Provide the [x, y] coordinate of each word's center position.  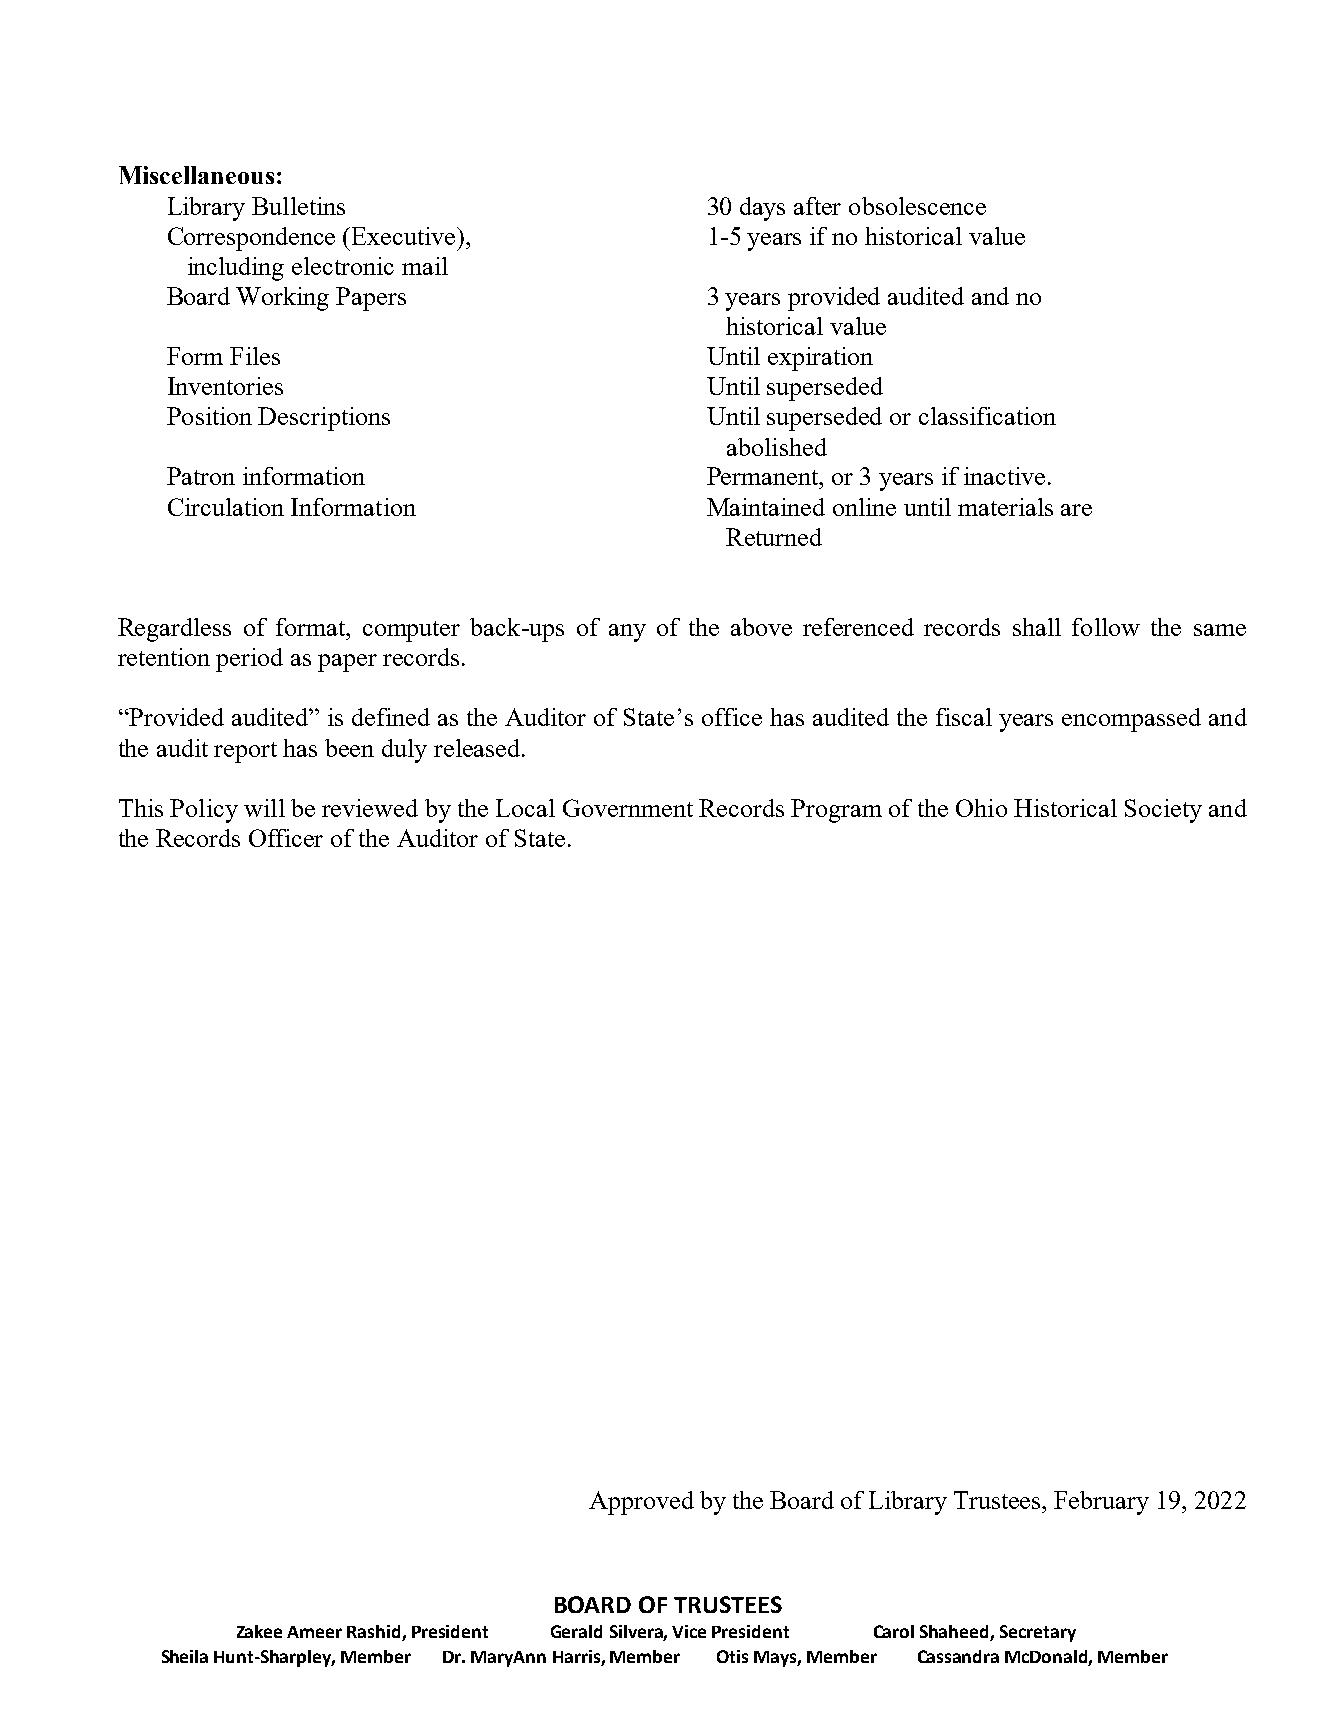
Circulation [226, 507]
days [762, 209]
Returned [774, 537]
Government [628, 808]
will [264, 808]
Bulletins [298, 206]
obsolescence [917, 206]
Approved [641, 1503]
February [1101, 1503]
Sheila [185, 1656]
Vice [689, 1631]
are [1076, 510]
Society [1163, 811]
